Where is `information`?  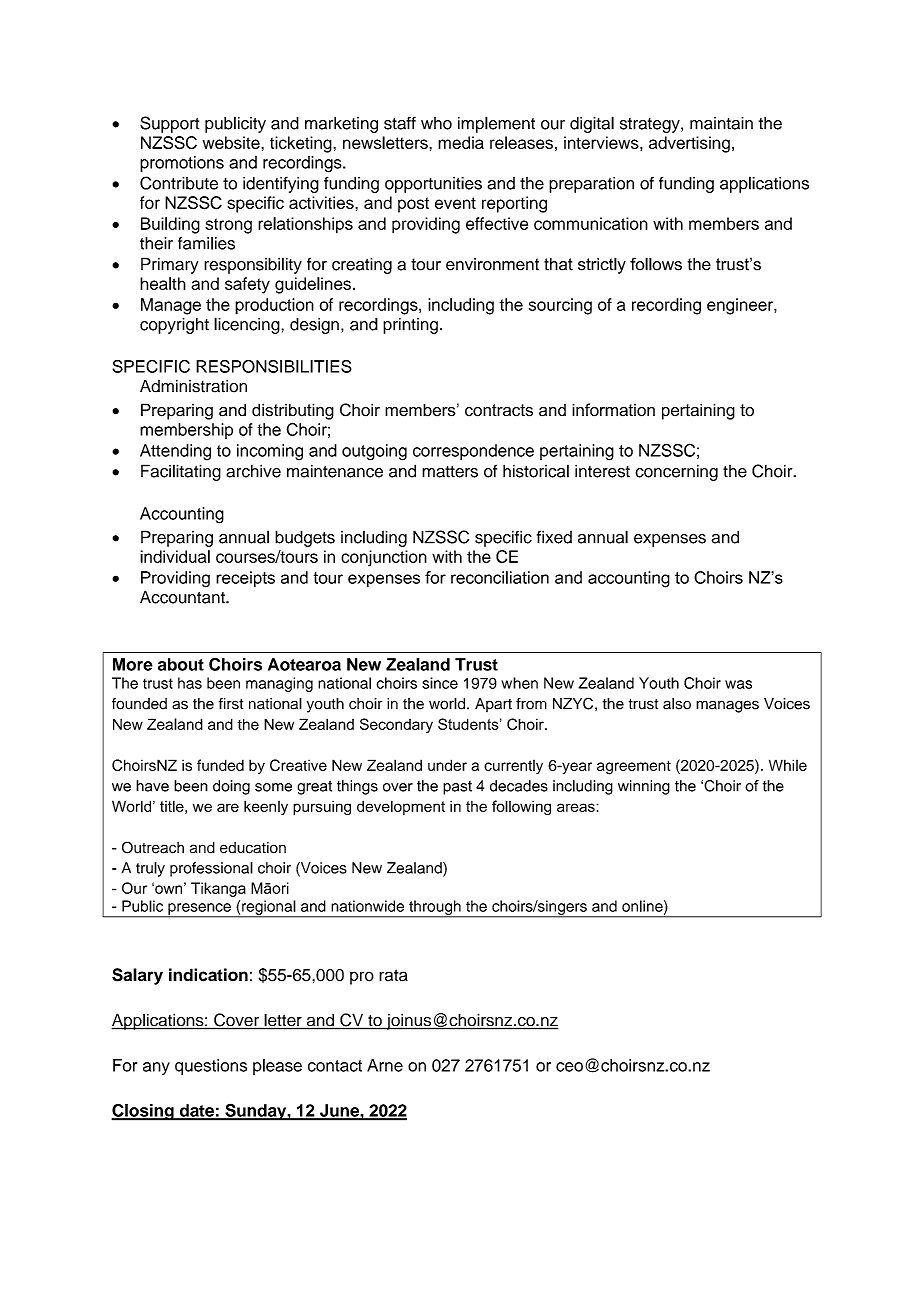
information is located at coordinates (613, 410).
